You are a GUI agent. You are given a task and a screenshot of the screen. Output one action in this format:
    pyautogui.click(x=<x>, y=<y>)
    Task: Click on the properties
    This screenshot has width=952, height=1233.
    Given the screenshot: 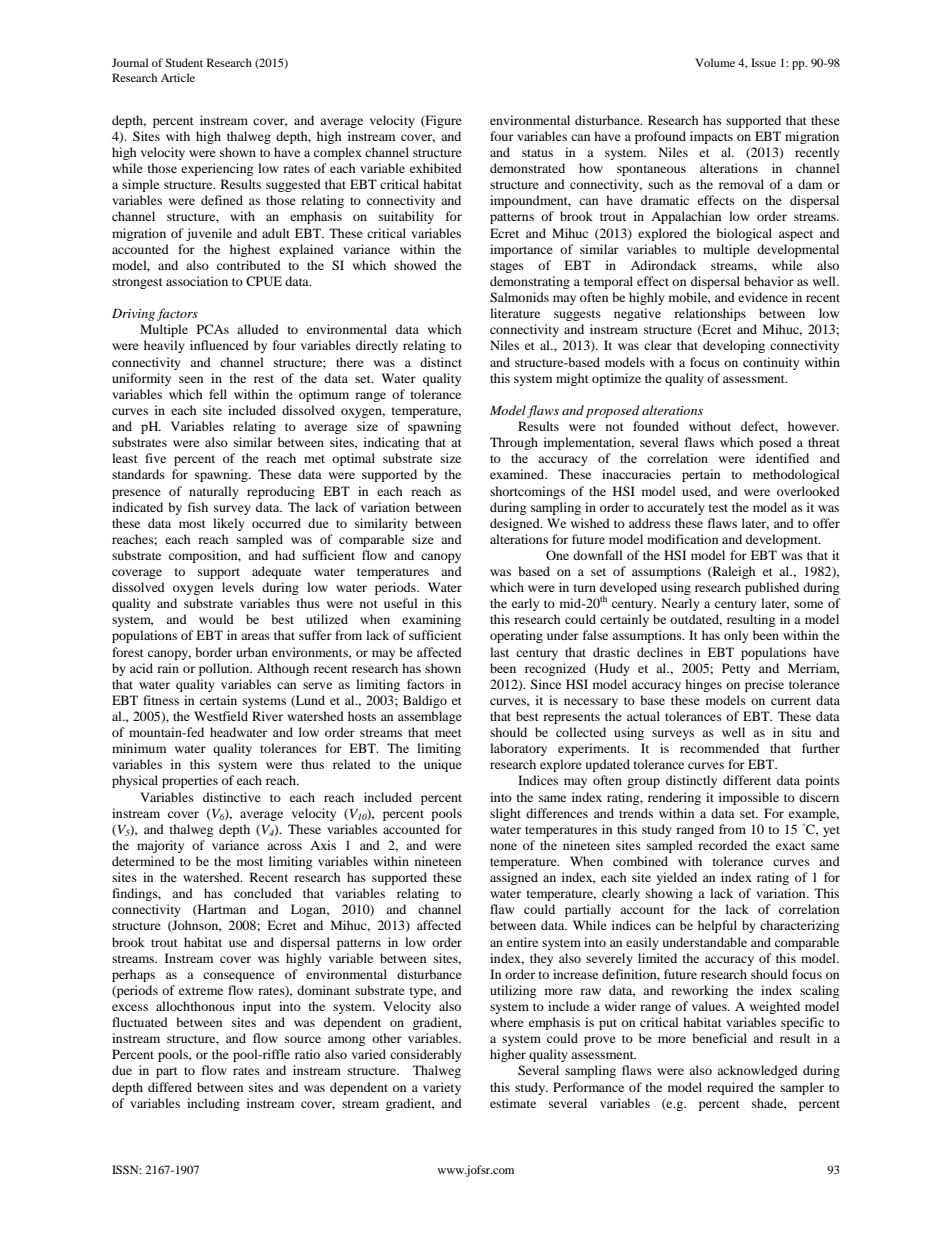 What is the action you would take?
    pyautogui.click(x=190, y=781)
